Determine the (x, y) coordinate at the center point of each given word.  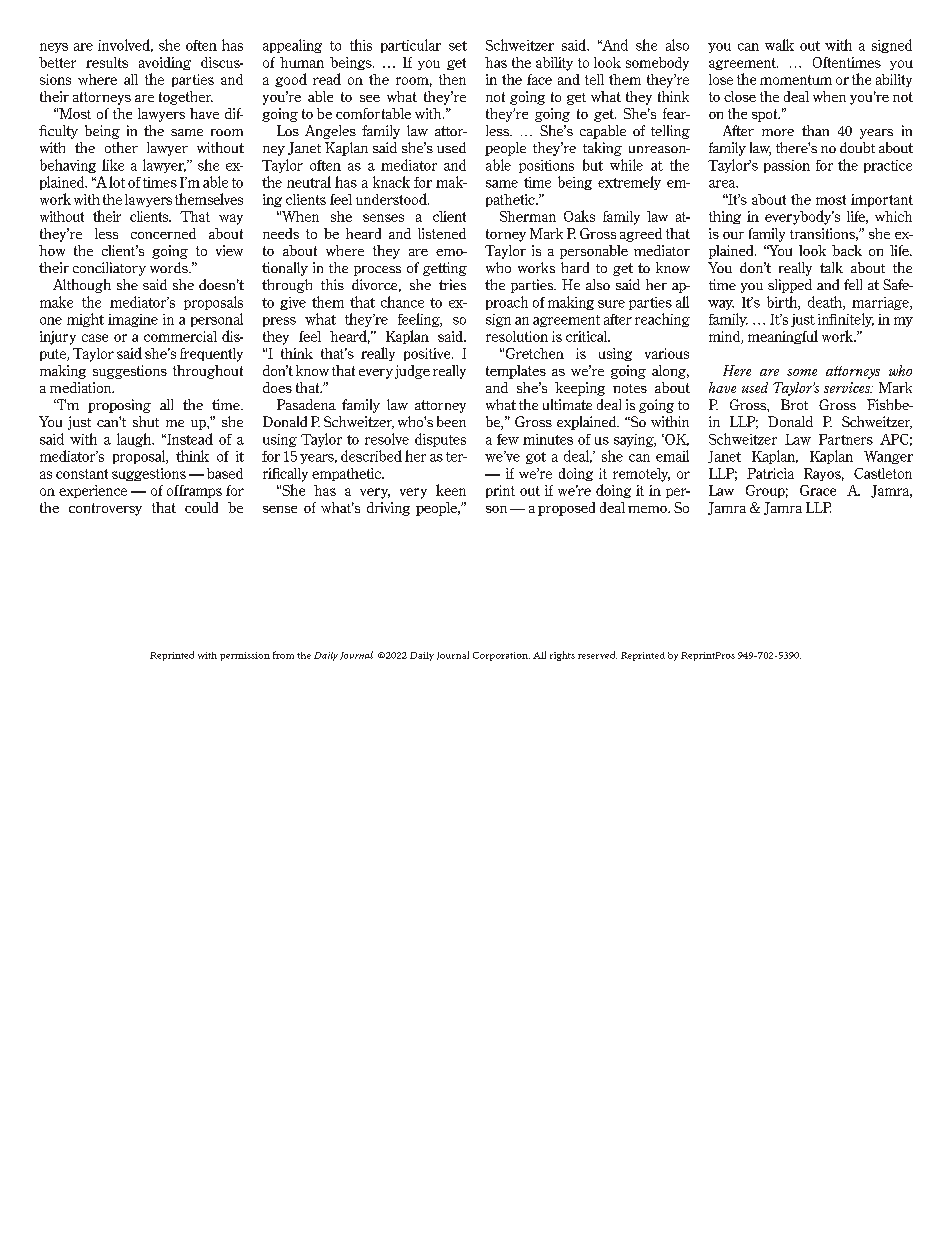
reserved (597, 655)
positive (428, 354)
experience (93, 491)
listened (442, 233)
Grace (818, 490)
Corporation (501, 656)
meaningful (783, 337)
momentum (796, 80)
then (452, 79)
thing (725, 217)
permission (245, 656)
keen (451, 490)
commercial (180, 336)
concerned (163, 233)
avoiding (165, 63)
